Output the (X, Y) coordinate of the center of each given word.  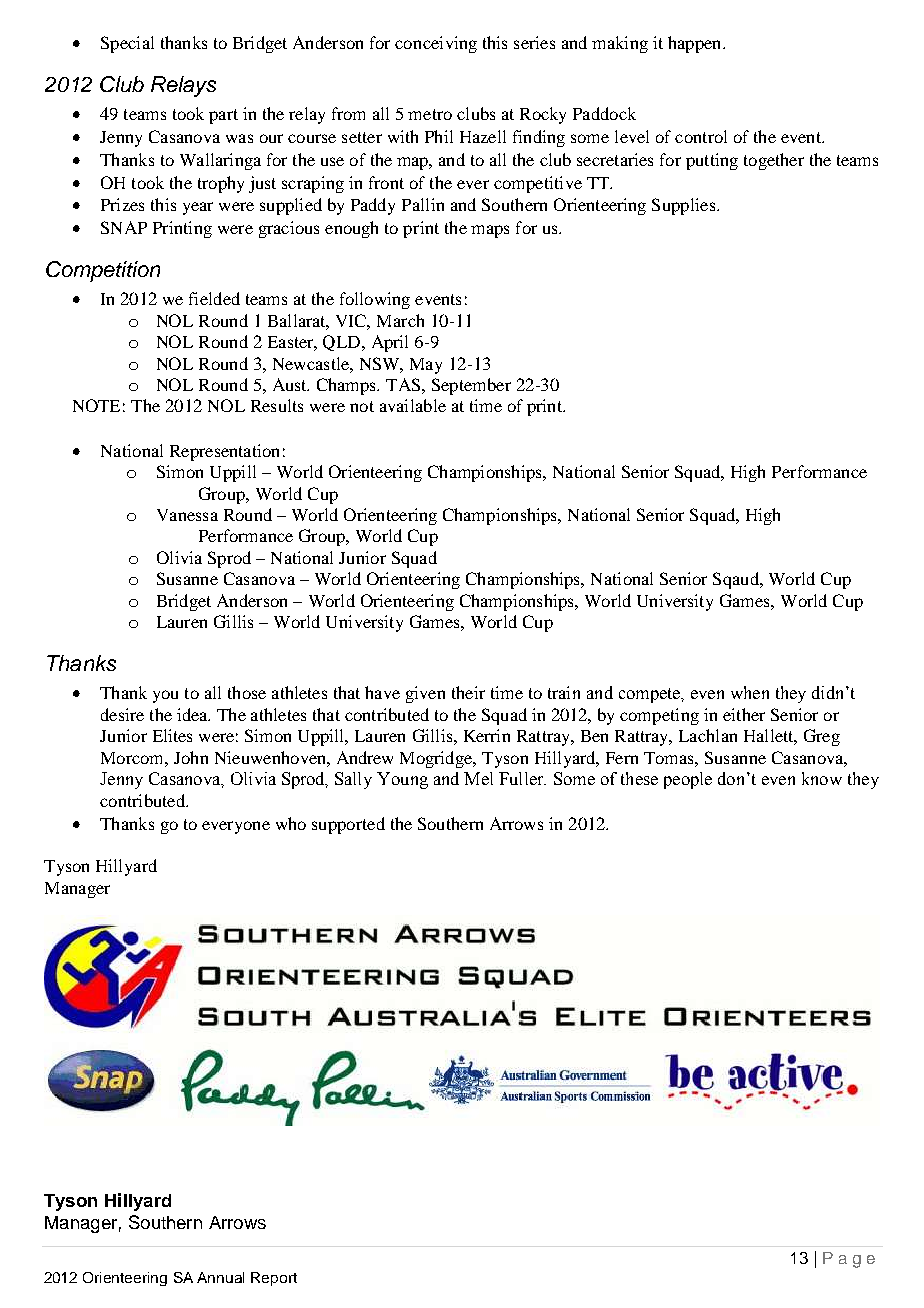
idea (193, 714)
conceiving (436, 44)
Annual (220, 1277)
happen (696, 44)
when (750, 692)
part (223, 116)
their (468, 692)
